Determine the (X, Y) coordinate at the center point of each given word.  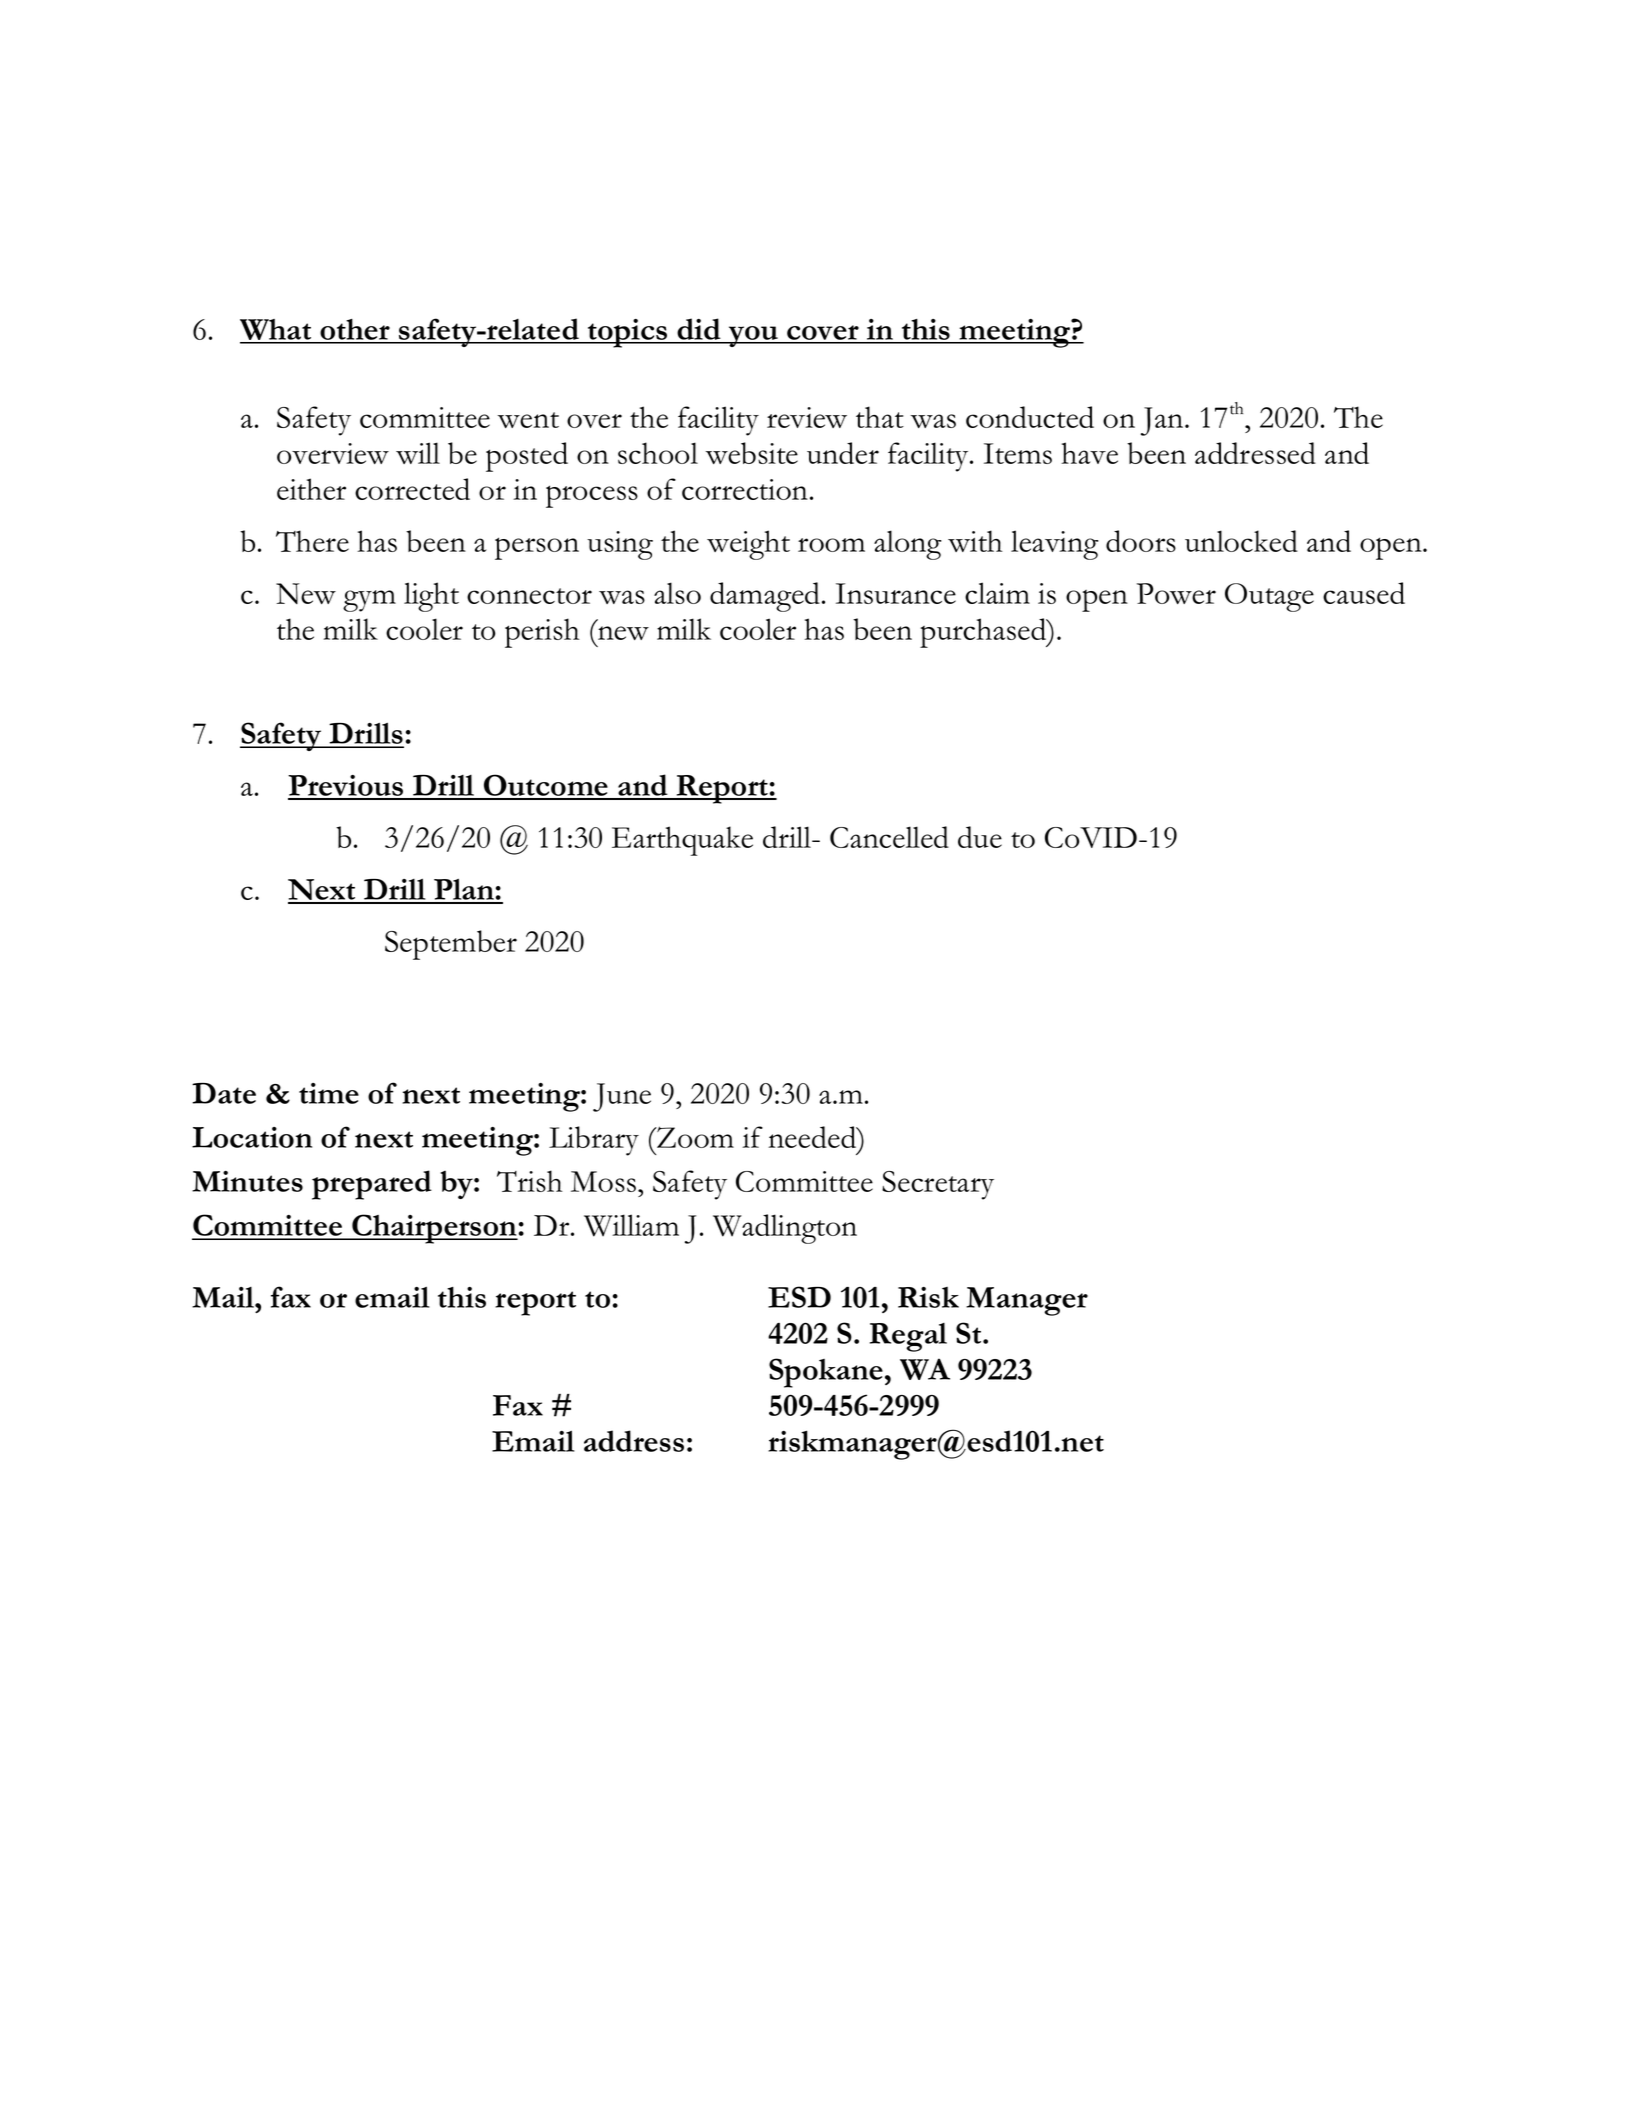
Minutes (247, 1181)
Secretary (938, 1185)
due (980, 837)
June (622, 1097)
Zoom (694, 1137)
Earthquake (682, 841)
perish (542, 633)
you (753, 336)
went (528, 420)
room (831, 545)
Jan (1163, 421)
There (312, 541)
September (451, 945)
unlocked (1241, 541)
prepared (372, 1185)
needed (813, 1137)
